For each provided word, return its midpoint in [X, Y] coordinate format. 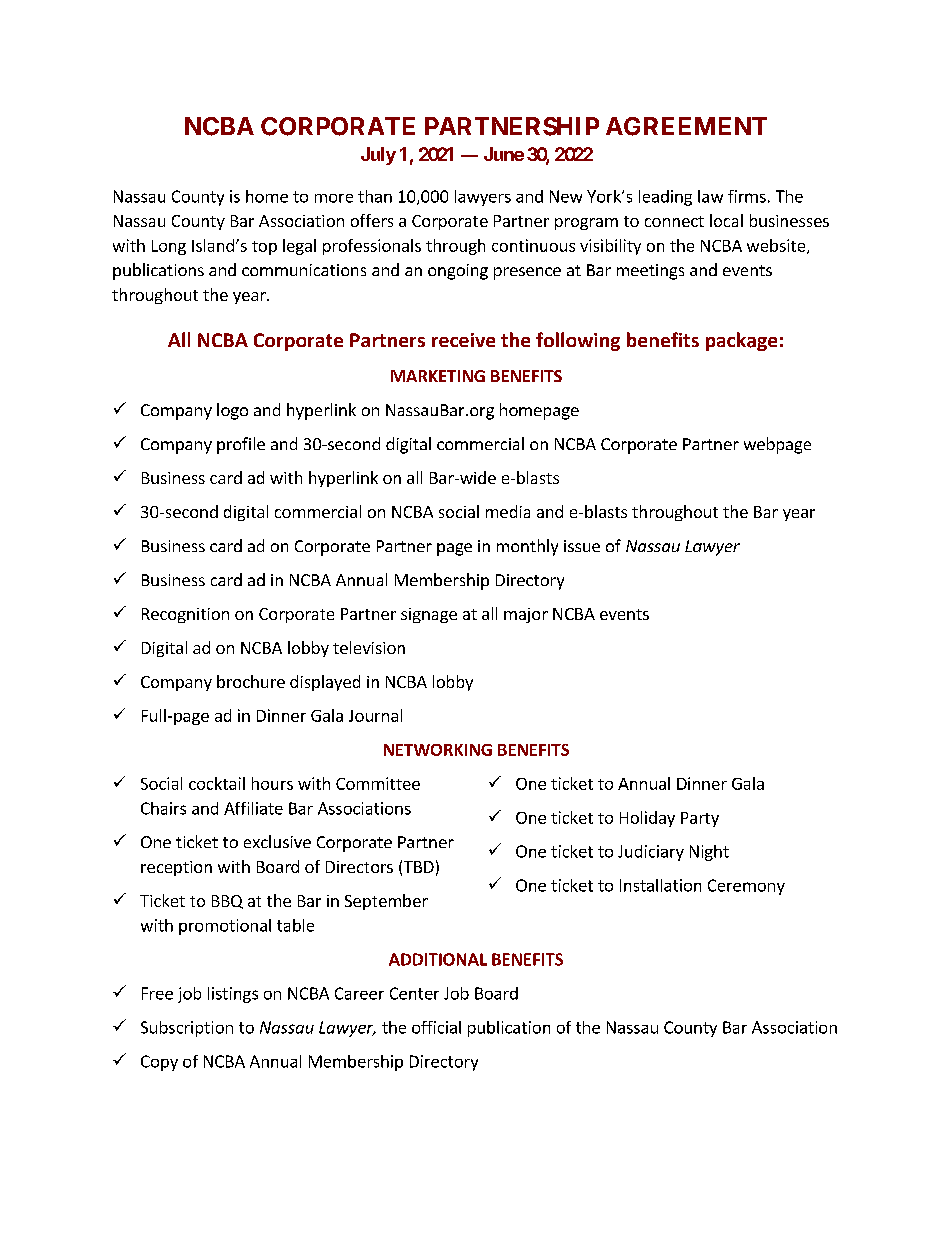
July [378, 156]
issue [582, 546]
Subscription [187, 1029]
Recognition [185, 615]
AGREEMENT [686, 126]
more [334, 198]
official [436, 1027]
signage [429, 615]
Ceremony [746, 887]
